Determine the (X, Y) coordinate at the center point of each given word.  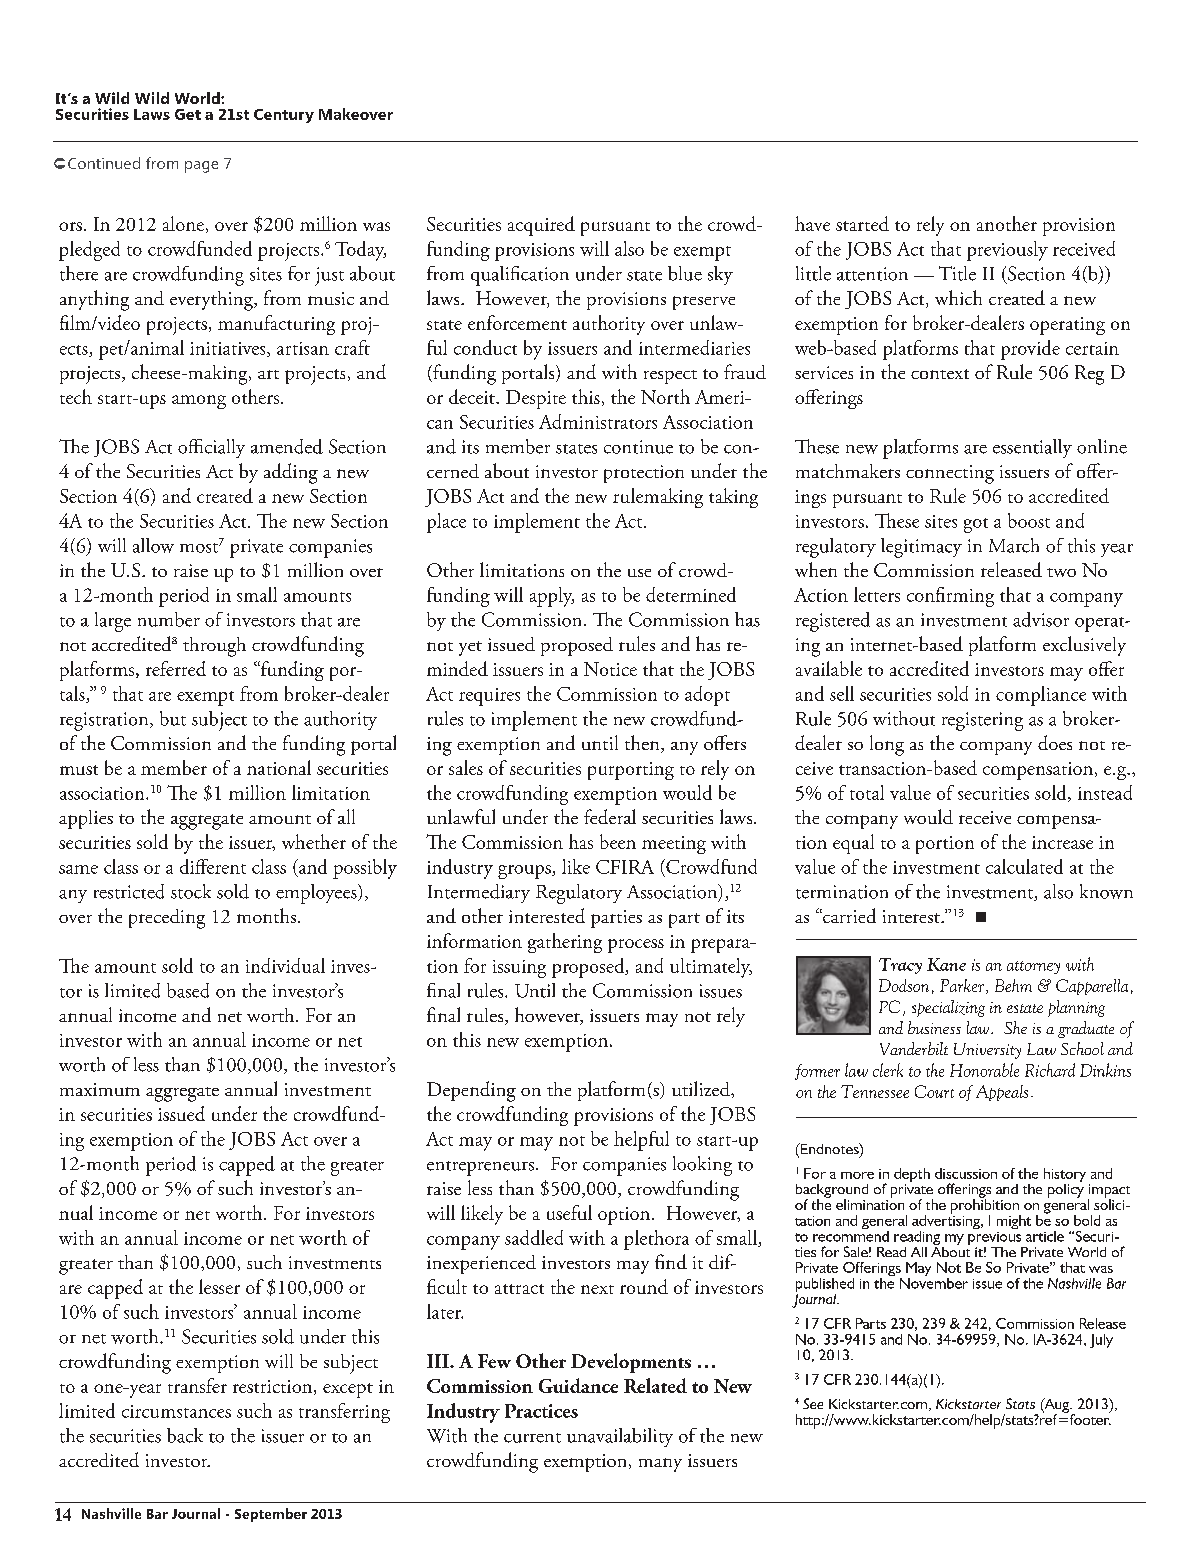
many (660, 1465)
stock (191, 891)
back (185, 1435)
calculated (1024, 866)
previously (1007, 251)
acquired (541, 226)
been (618, 841)
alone (183, 223)
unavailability (620, 1437)
